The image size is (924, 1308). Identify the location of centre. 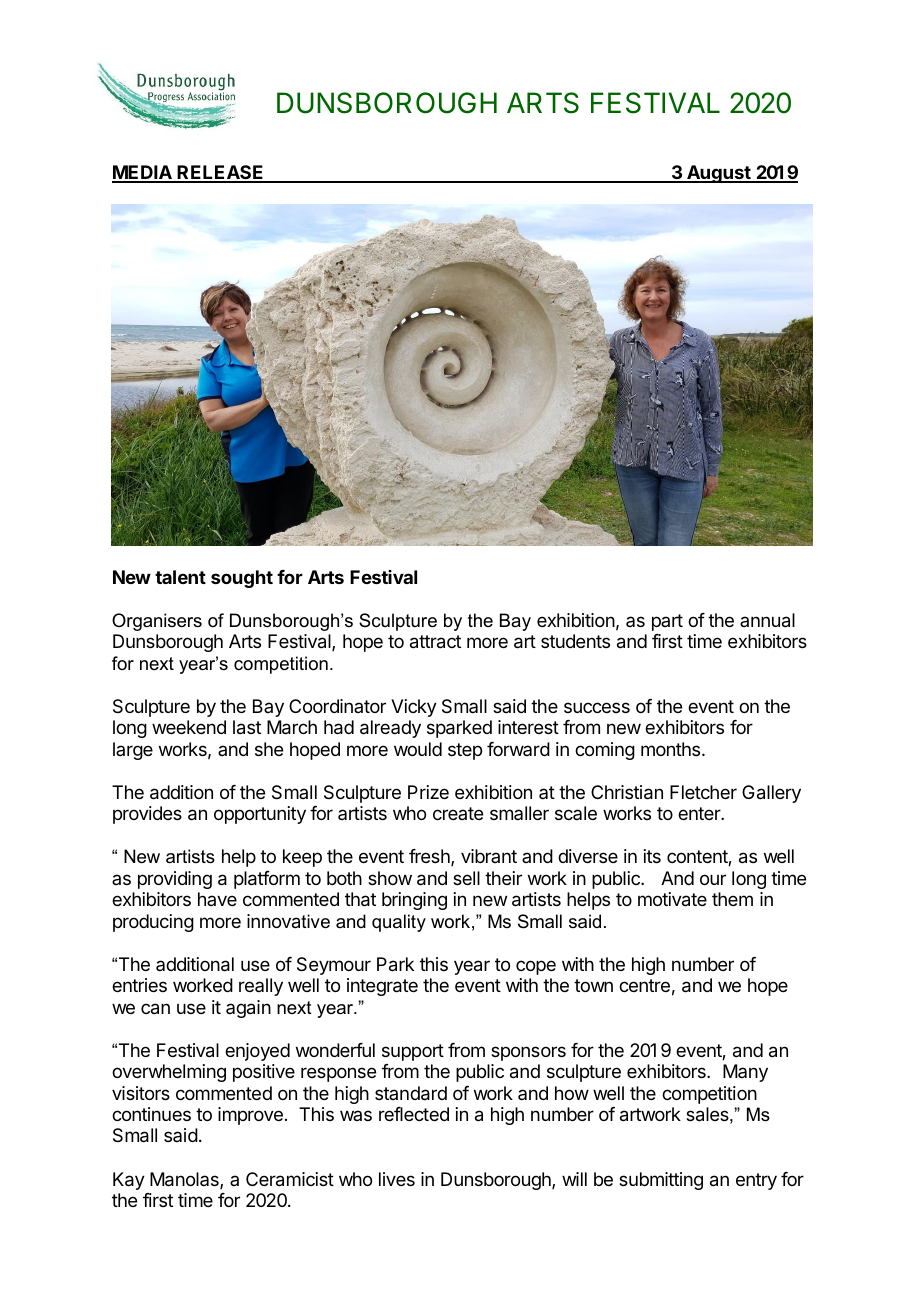
(644, 985).
